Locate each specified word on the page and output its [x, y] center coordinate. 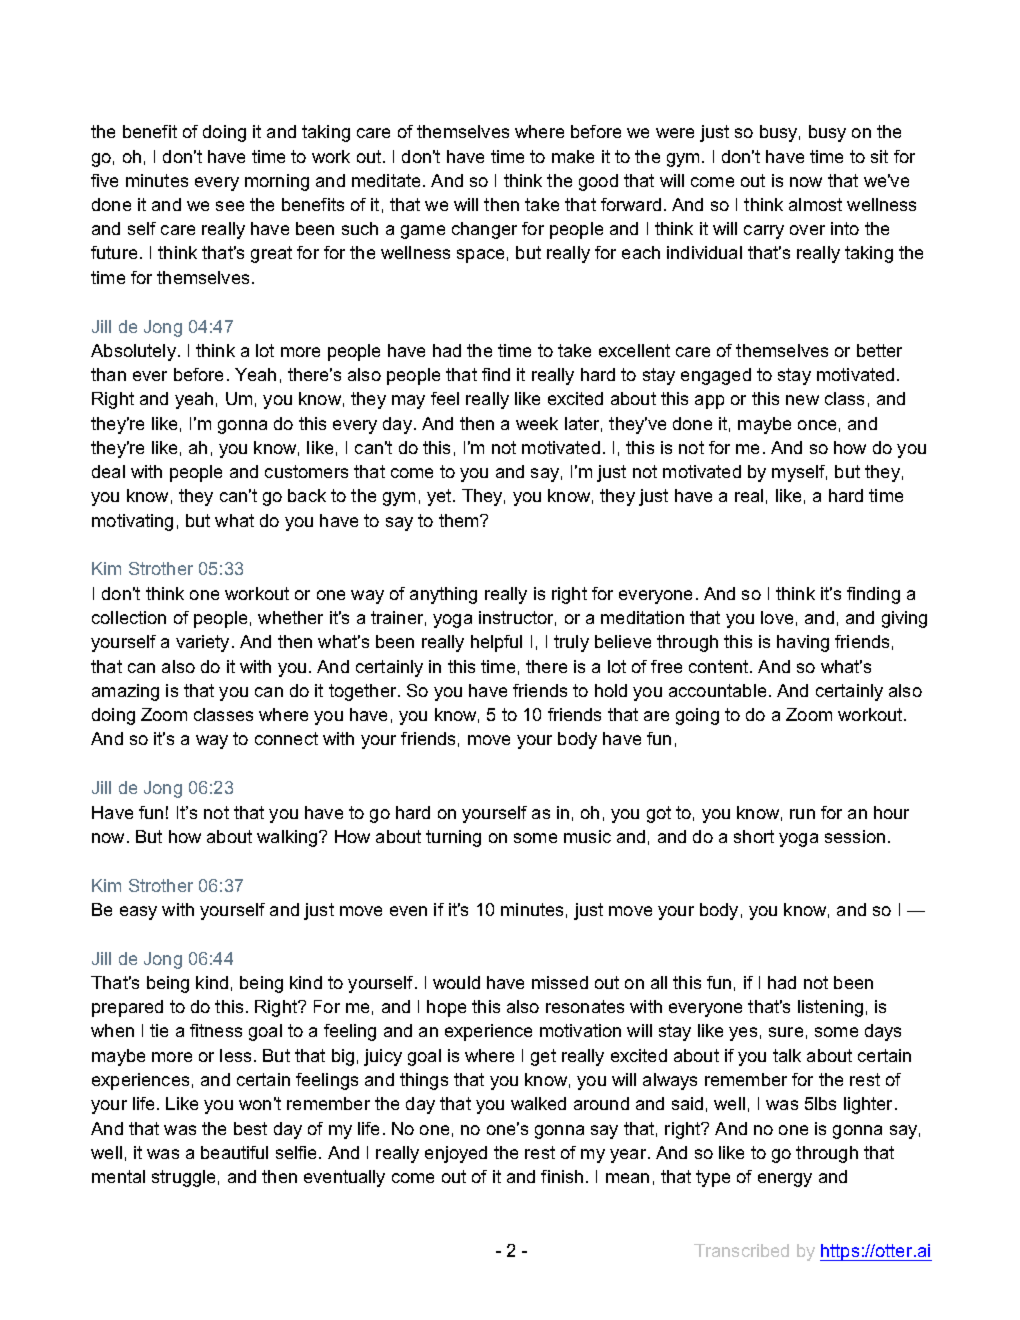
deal [108, 471]
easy [138, 913]
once [817, 425]
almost [815, 204]
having [803, 643]
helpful [496, 643]
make [573, 156]
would [456, 982]
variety [202, 643]
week [537, 423]
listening [830, 1008]
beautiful [234, 1152]
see [230, 206]
